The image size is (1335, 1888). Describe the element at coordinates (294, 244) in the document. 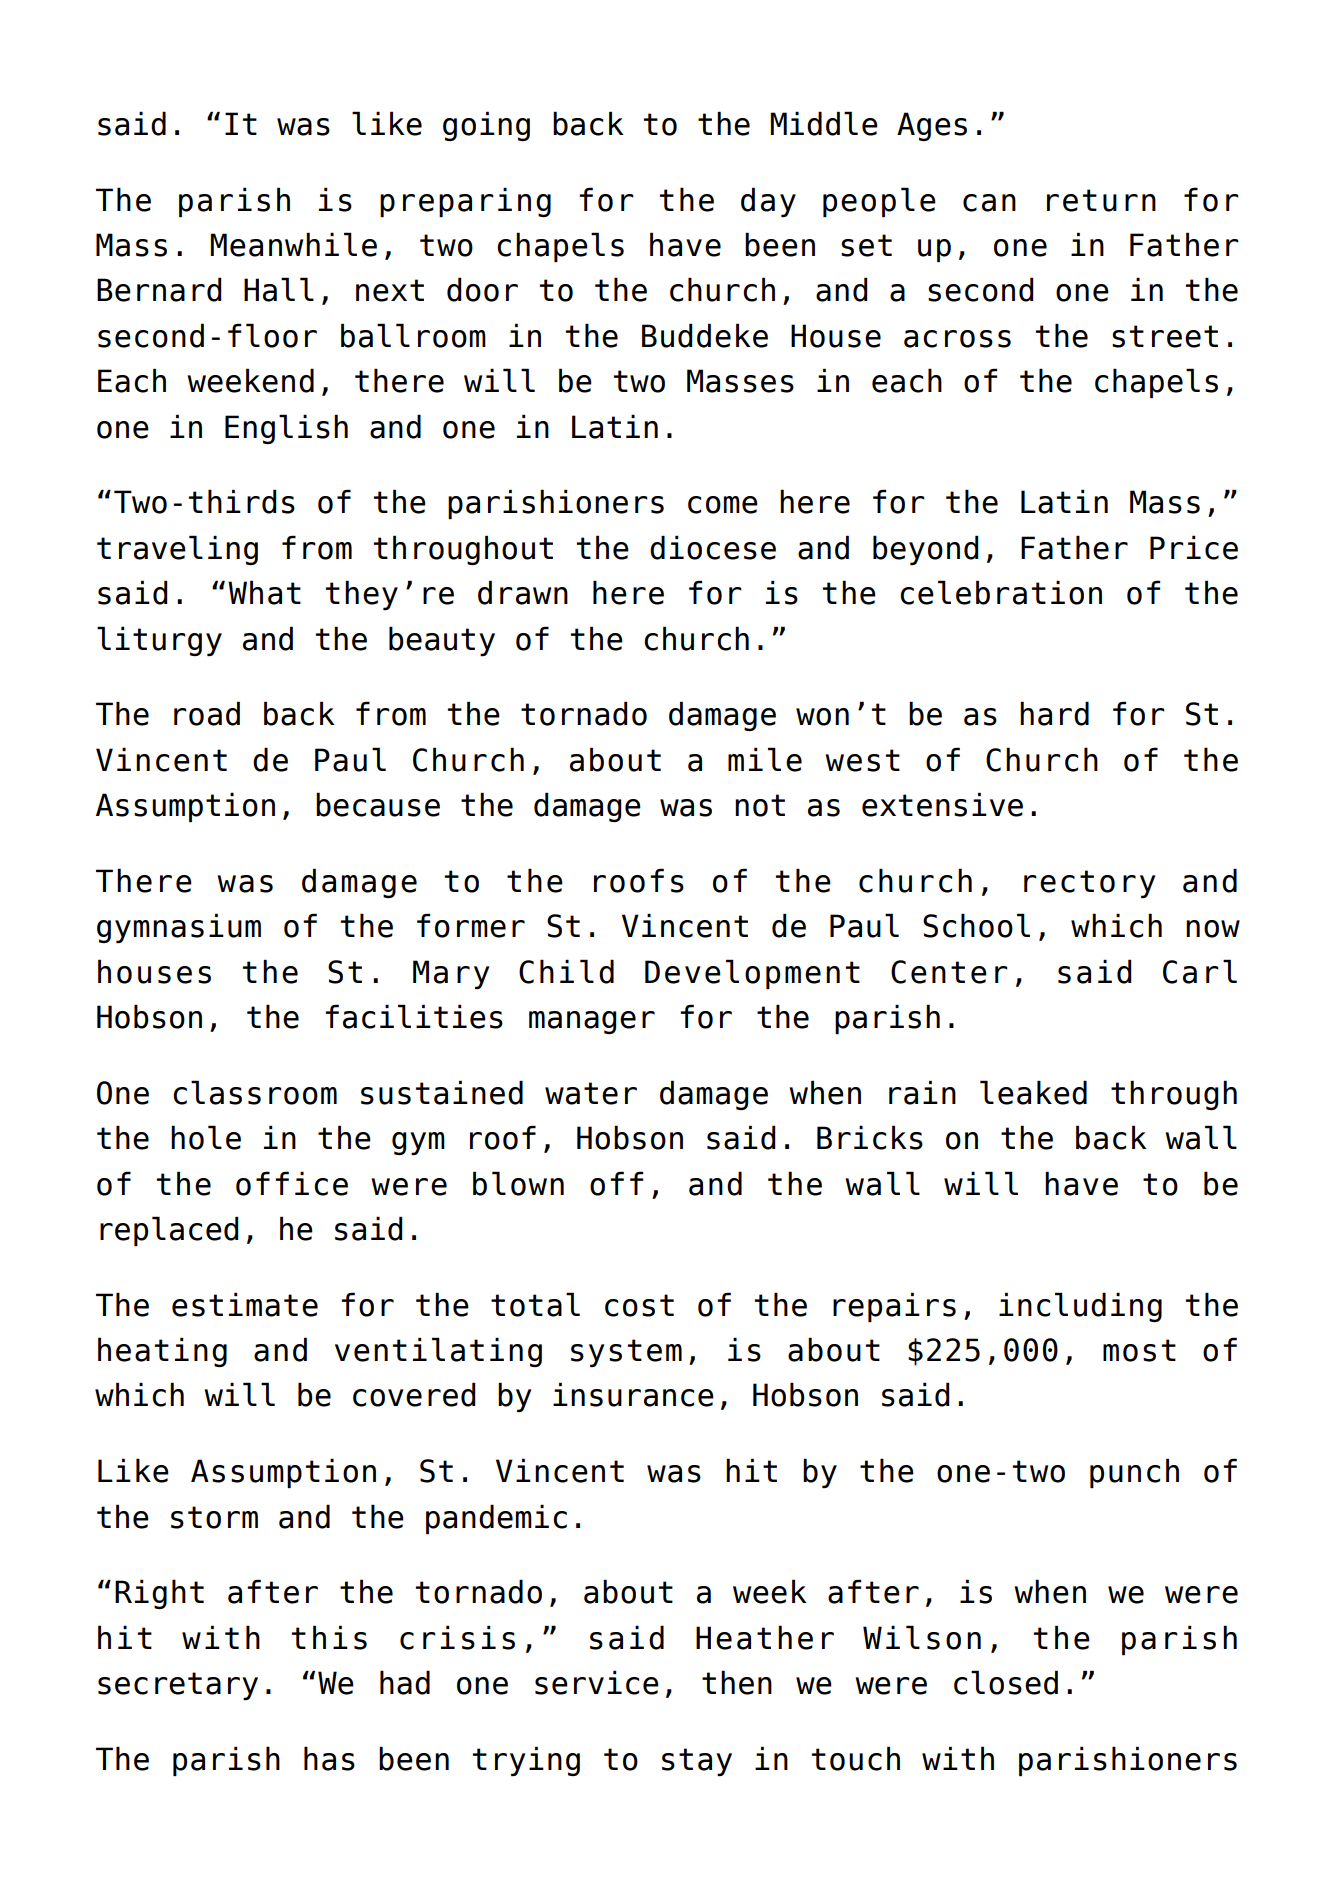

I see `Meanwhile` at that location.
